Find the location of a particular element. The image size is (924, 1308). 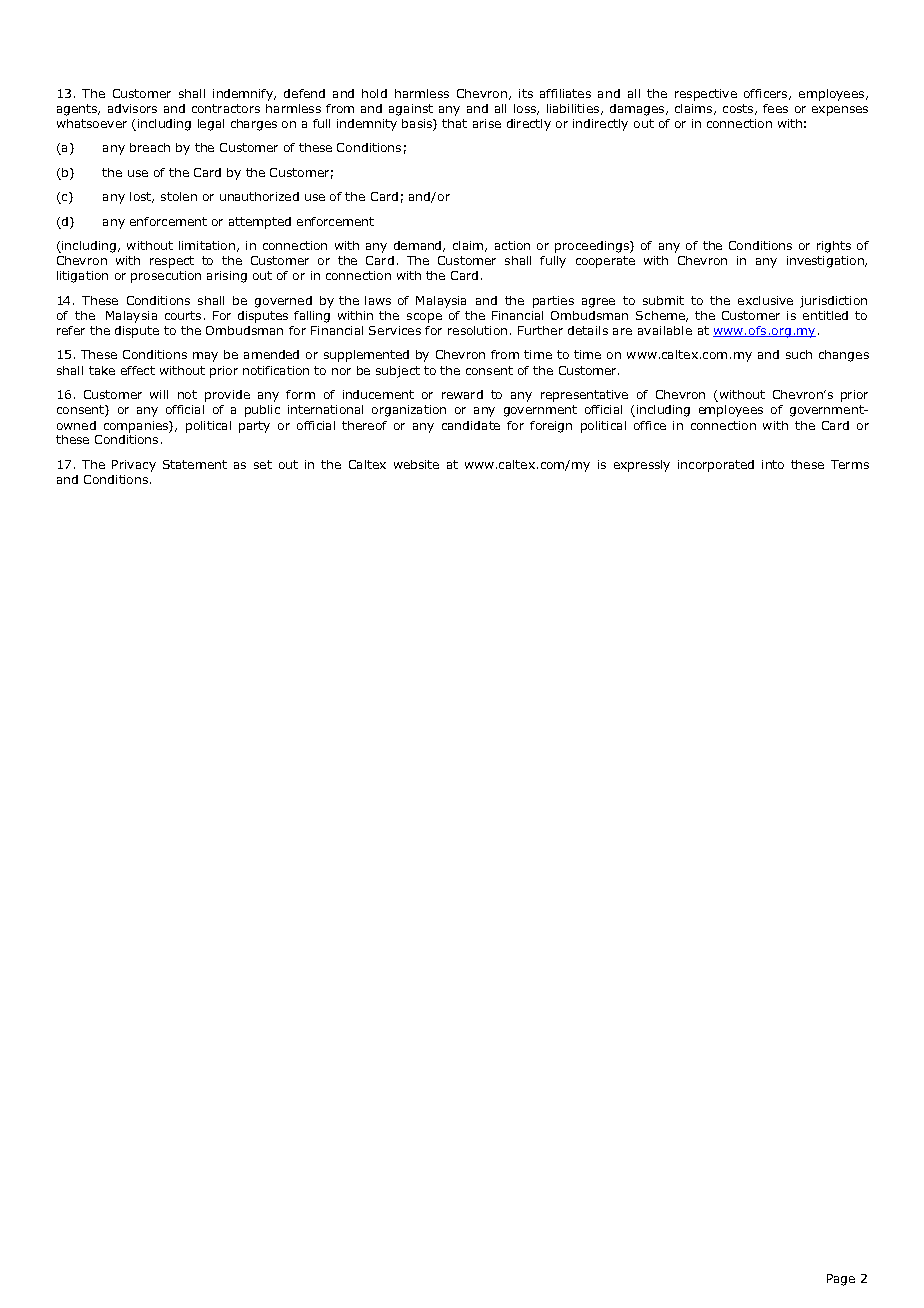

breach is located at coordinates (150, 147).
